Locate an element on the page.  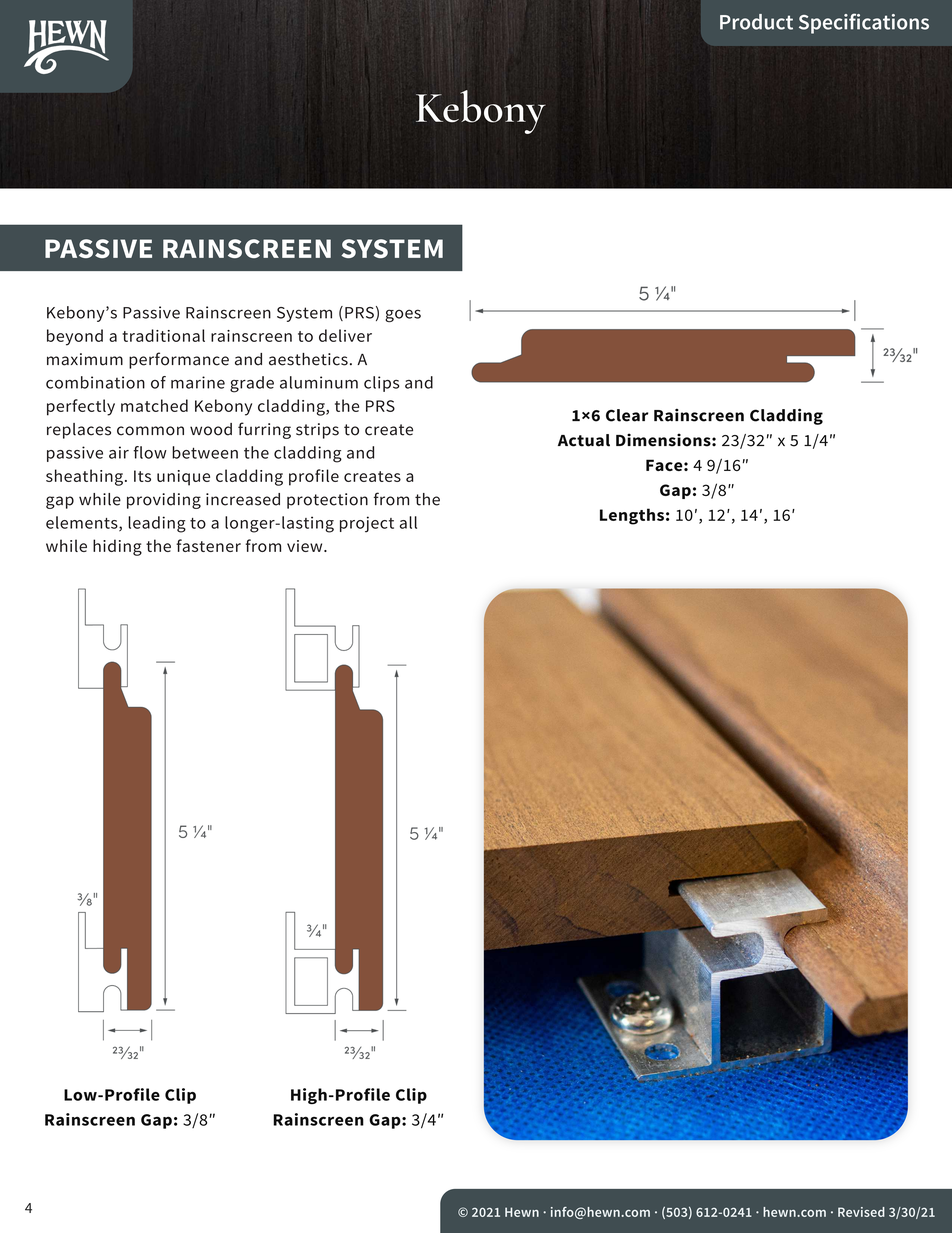
Specifications is located at coordinates (864, 23).
